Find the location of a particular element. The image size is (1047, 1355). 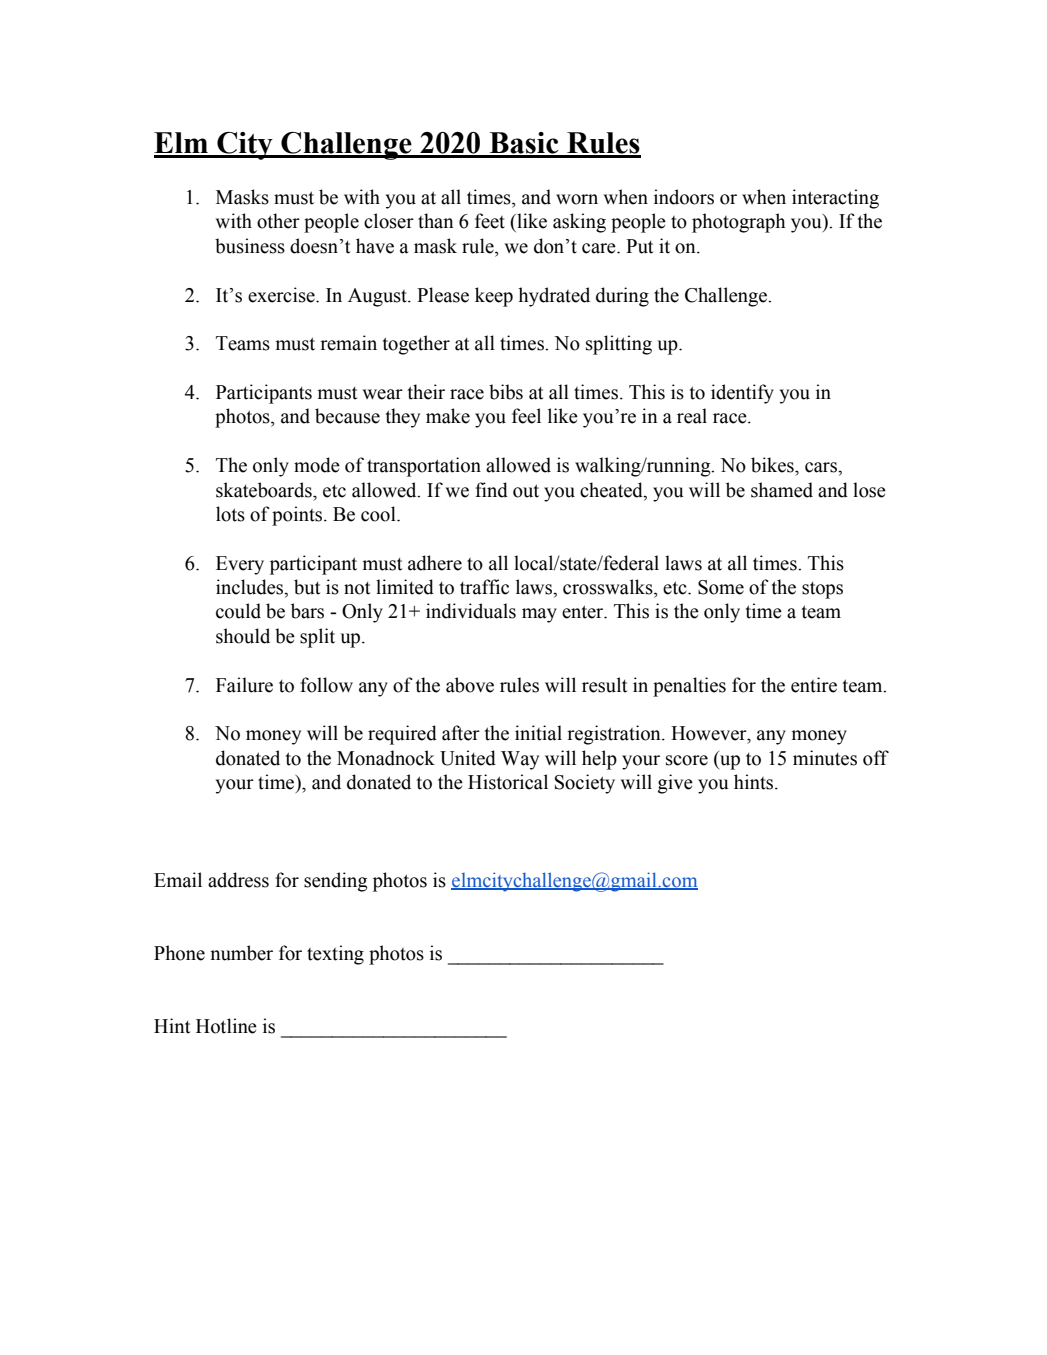

Failure is located at coordinates (244, 685).
